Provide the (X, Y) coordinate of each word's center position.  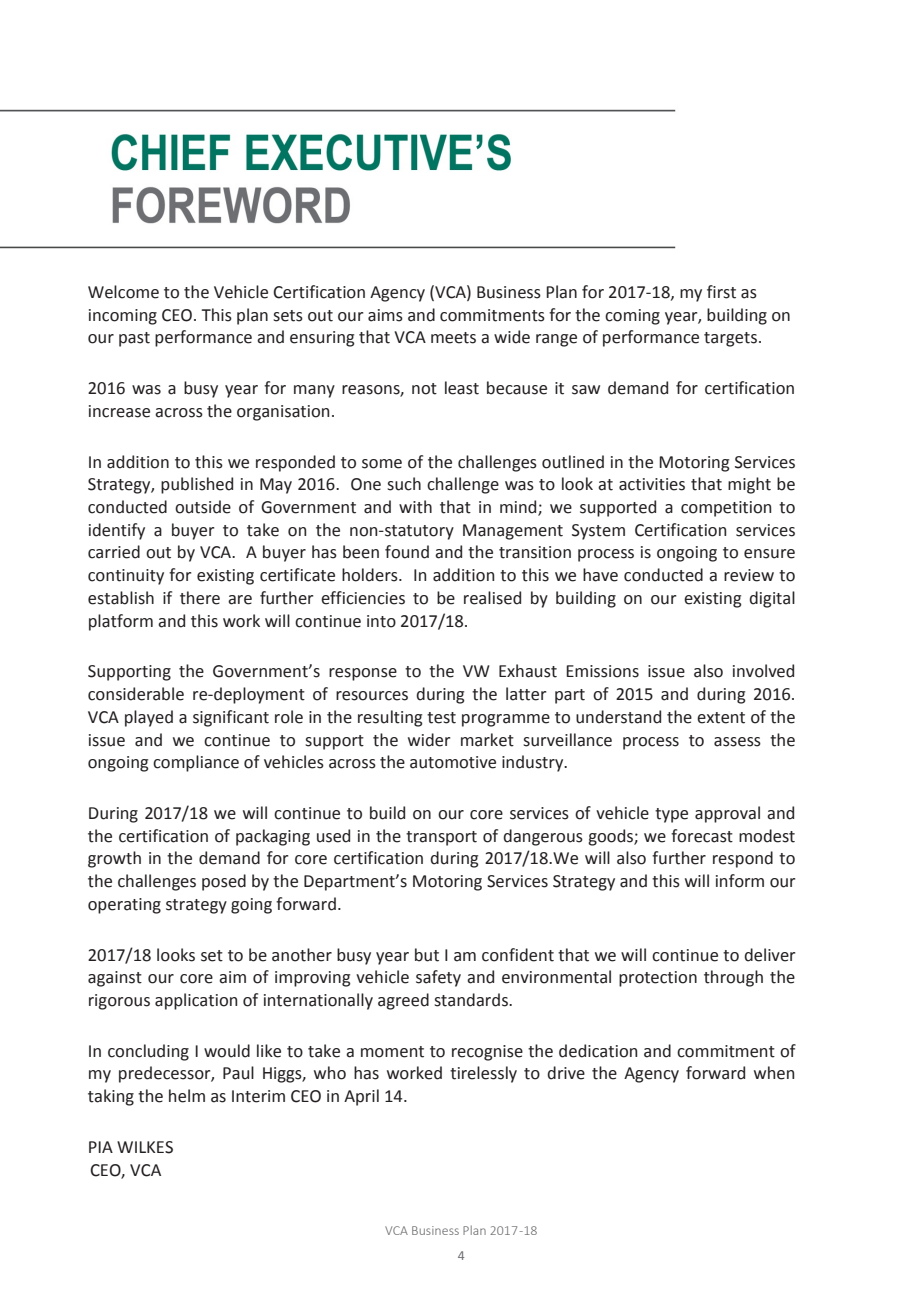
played (149, 718)
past (134, 339)
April (361, 1097)
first (721, 292)
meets (453, 338)
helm (187, 1096)
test (441, 718)
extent (721, 718)
